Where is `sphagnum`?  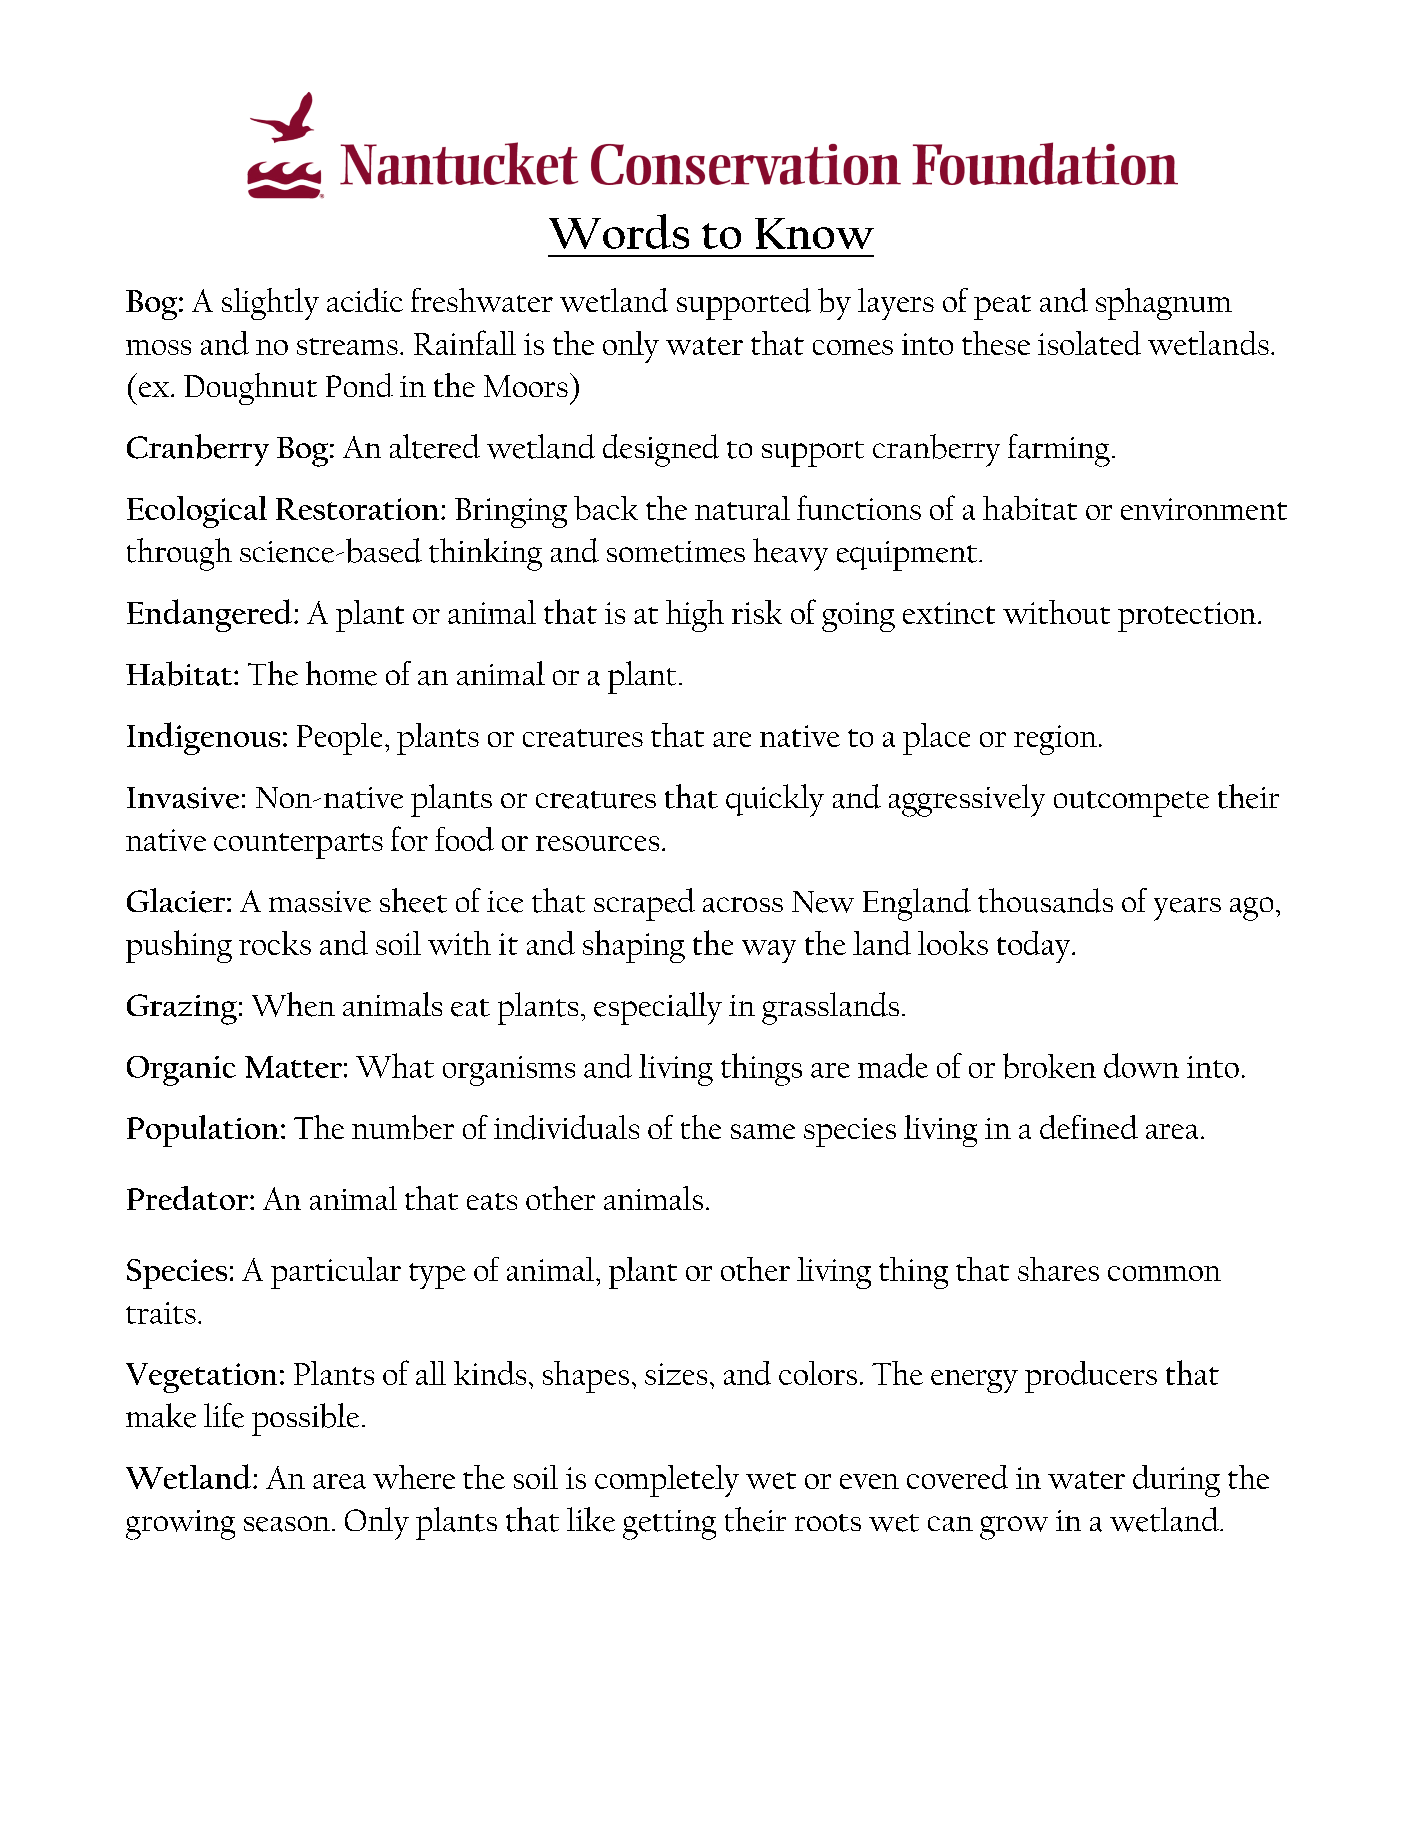 sphagnum is located at coordinates (1164, 304).
